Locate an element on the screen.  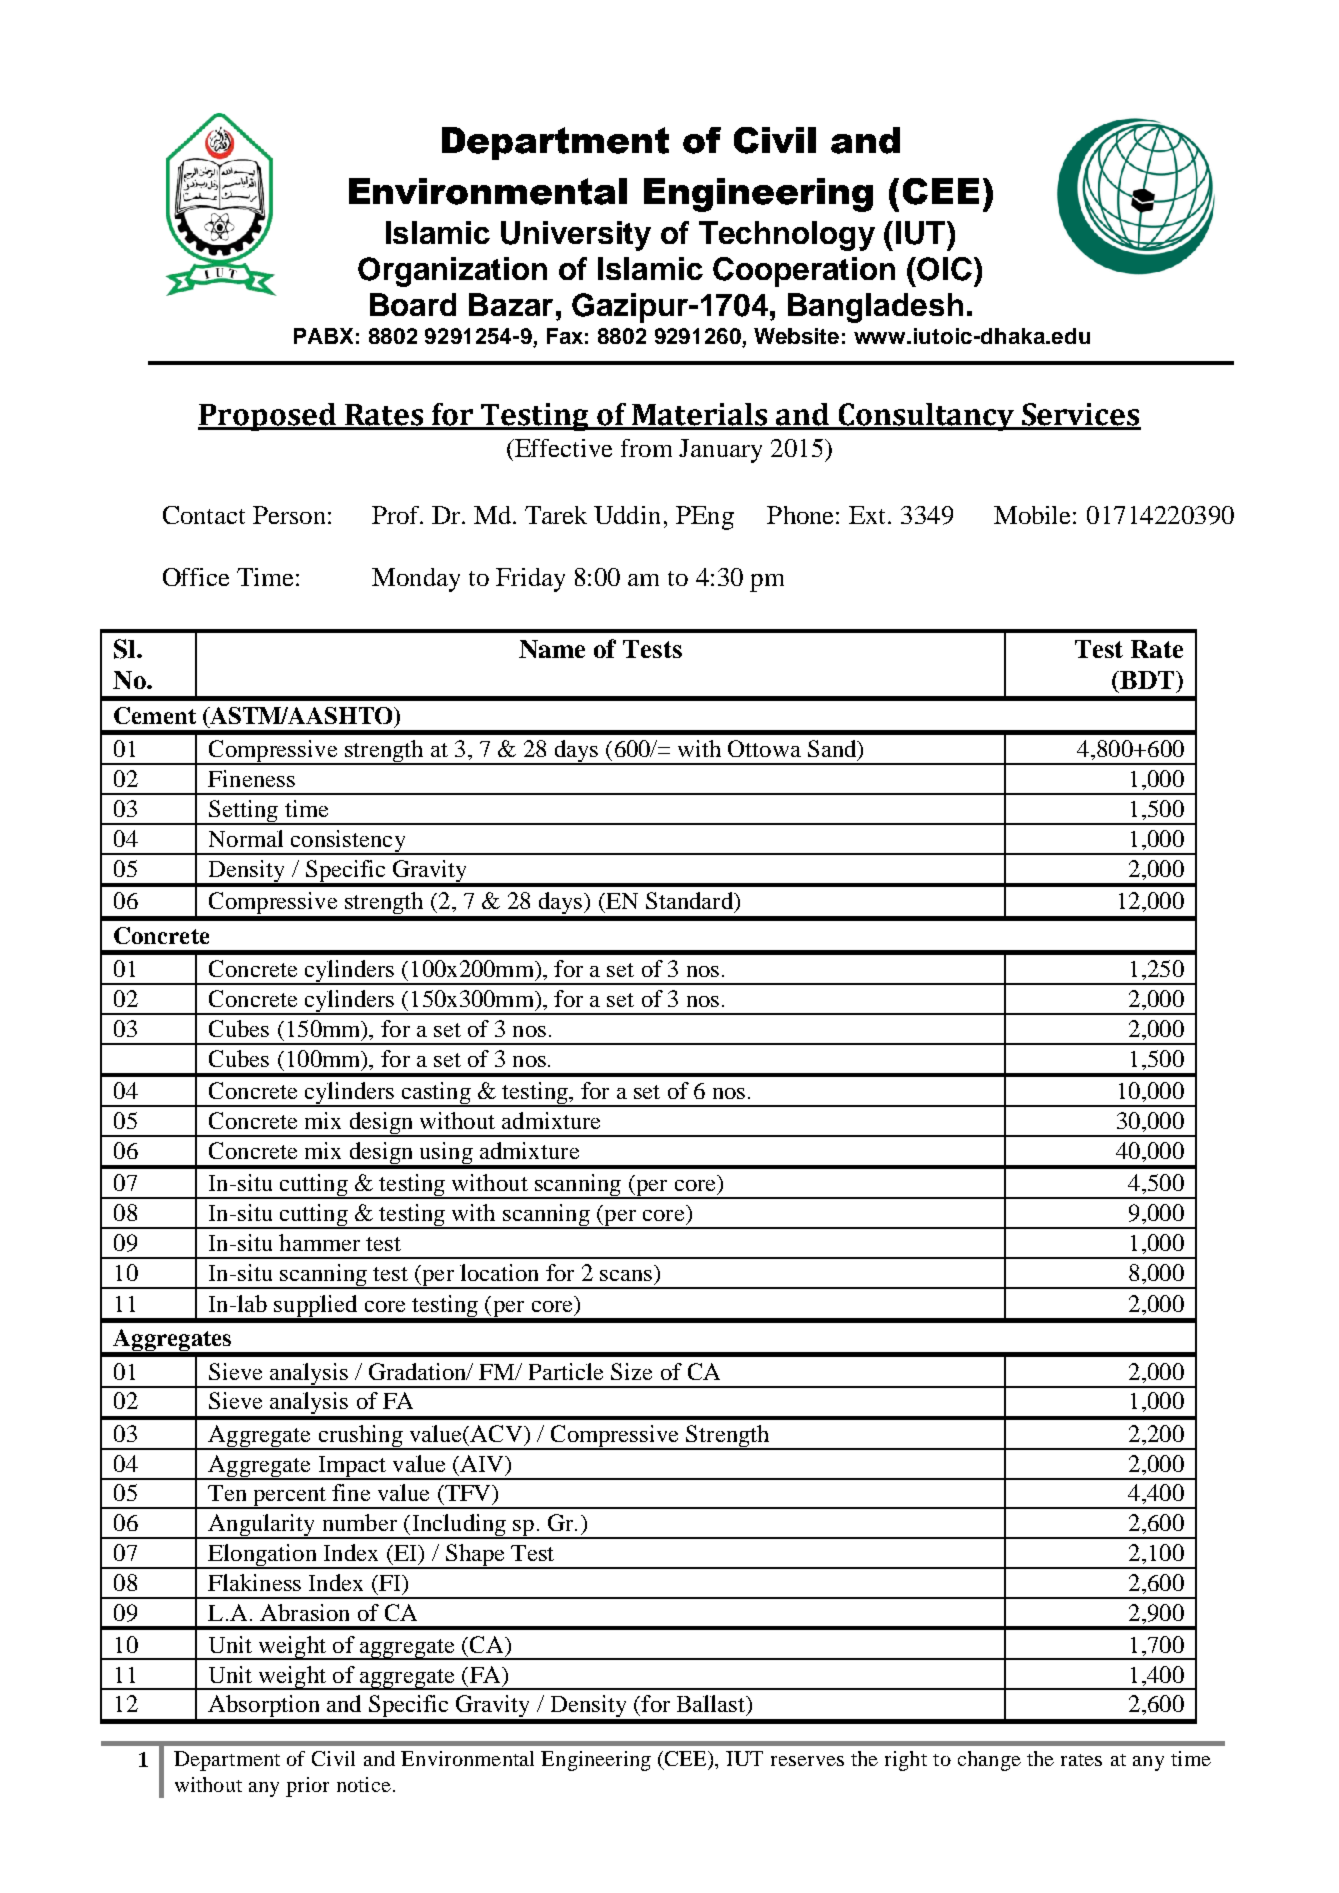
prior is located at coordinates (307, 1787).
